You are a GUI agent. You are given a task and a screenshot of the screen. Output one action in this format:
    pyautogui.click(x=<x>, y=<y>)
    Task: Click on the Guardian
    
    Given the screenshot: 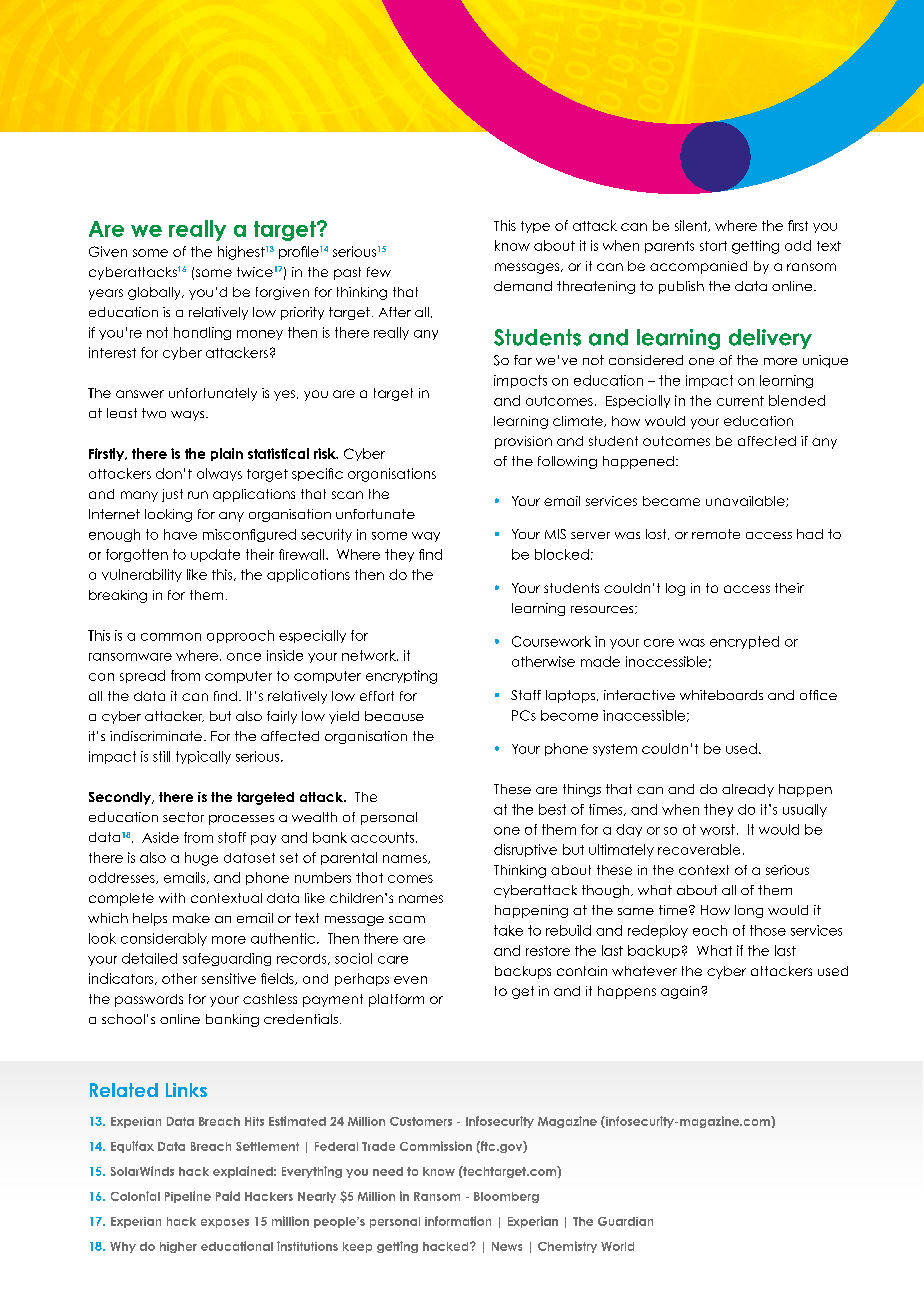 What is the action you would take?
    pyautogui.click(x=625, y=1221)
